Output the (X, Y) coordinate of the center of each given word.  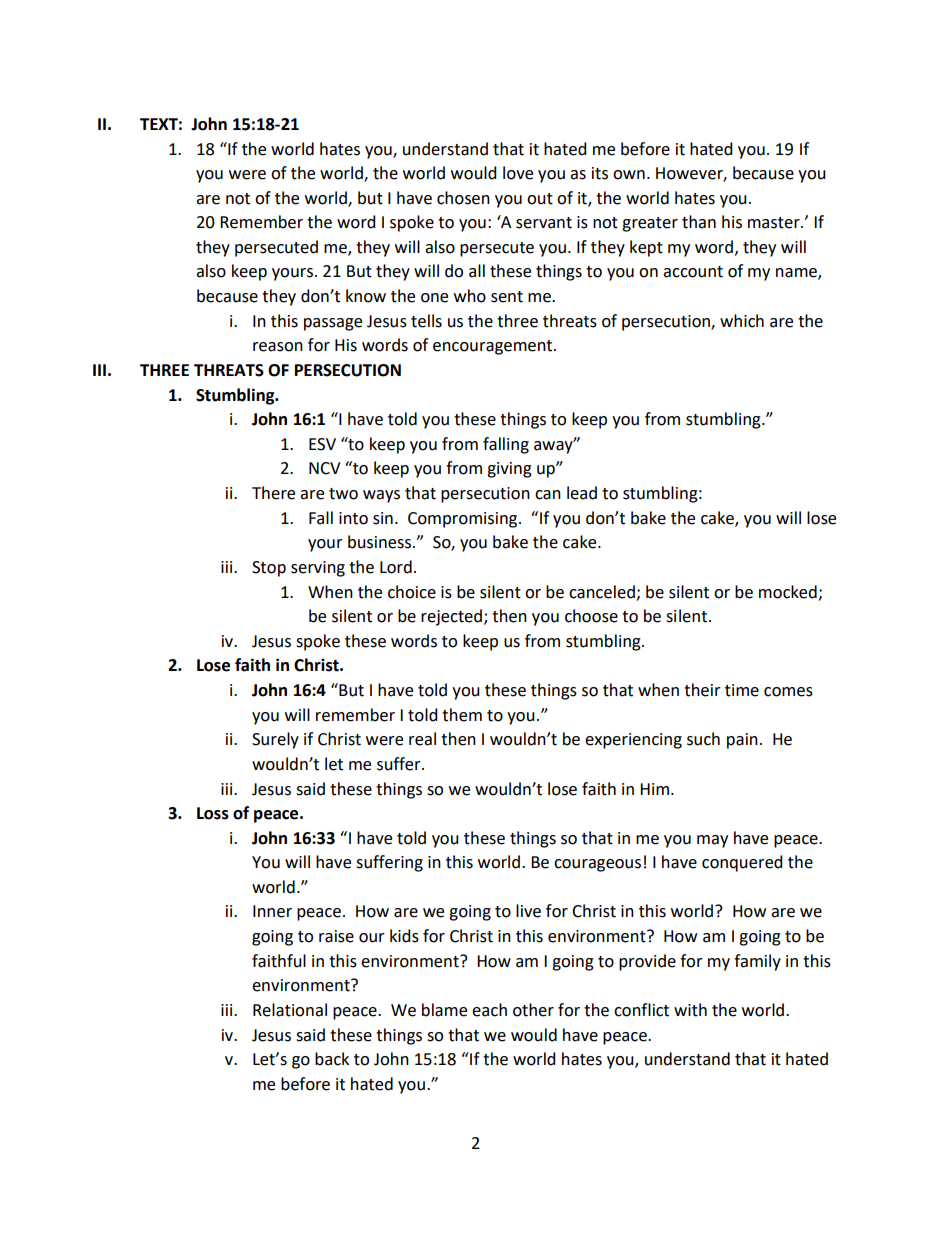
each (489, 1010)
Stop (269, 569)
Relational (290, 1010)
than (699, 222)
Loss (213, 813)
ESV (322, 444)
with (690, 1010)
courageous (597, 865)
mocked (788, 592)
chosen (463, 198)
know (366, 296)
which (742, 321)
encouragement (494, 347)
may (712, 841)
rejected (451, 617)
